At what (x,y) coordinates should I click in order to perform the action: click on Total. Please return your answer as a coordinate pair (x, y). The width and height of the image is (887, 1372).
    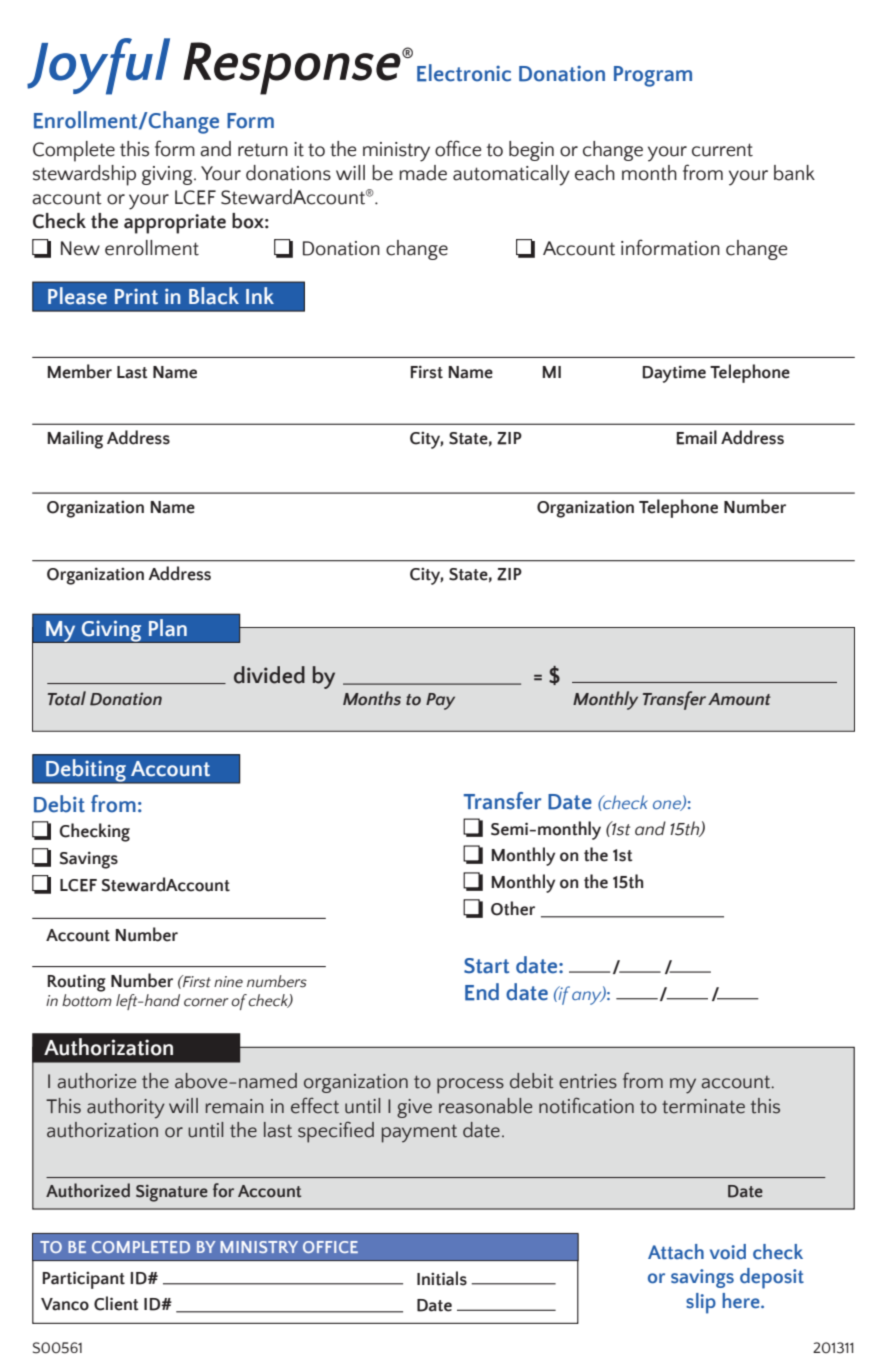
    Looking at the image, I should click on (67, 698).
